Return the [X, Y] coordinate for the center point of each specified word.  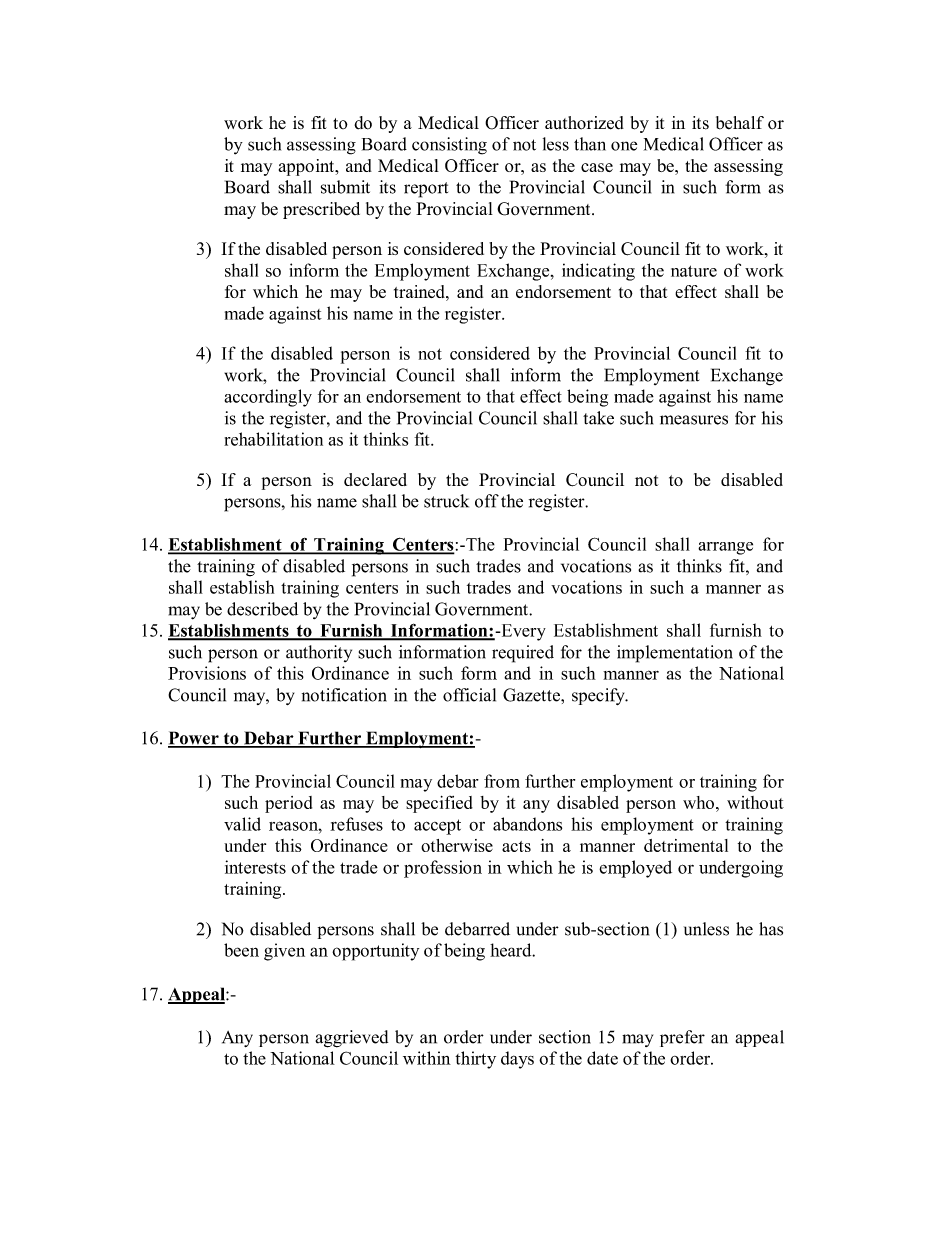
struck [446, 501]
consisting [449, 146]
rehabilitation [273, 439]
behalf [740, 123]
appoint [308, 167]
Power [194, 739]
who [698, 802]
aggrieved [351, 1039]
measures [694, 420]
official [469, 695]
